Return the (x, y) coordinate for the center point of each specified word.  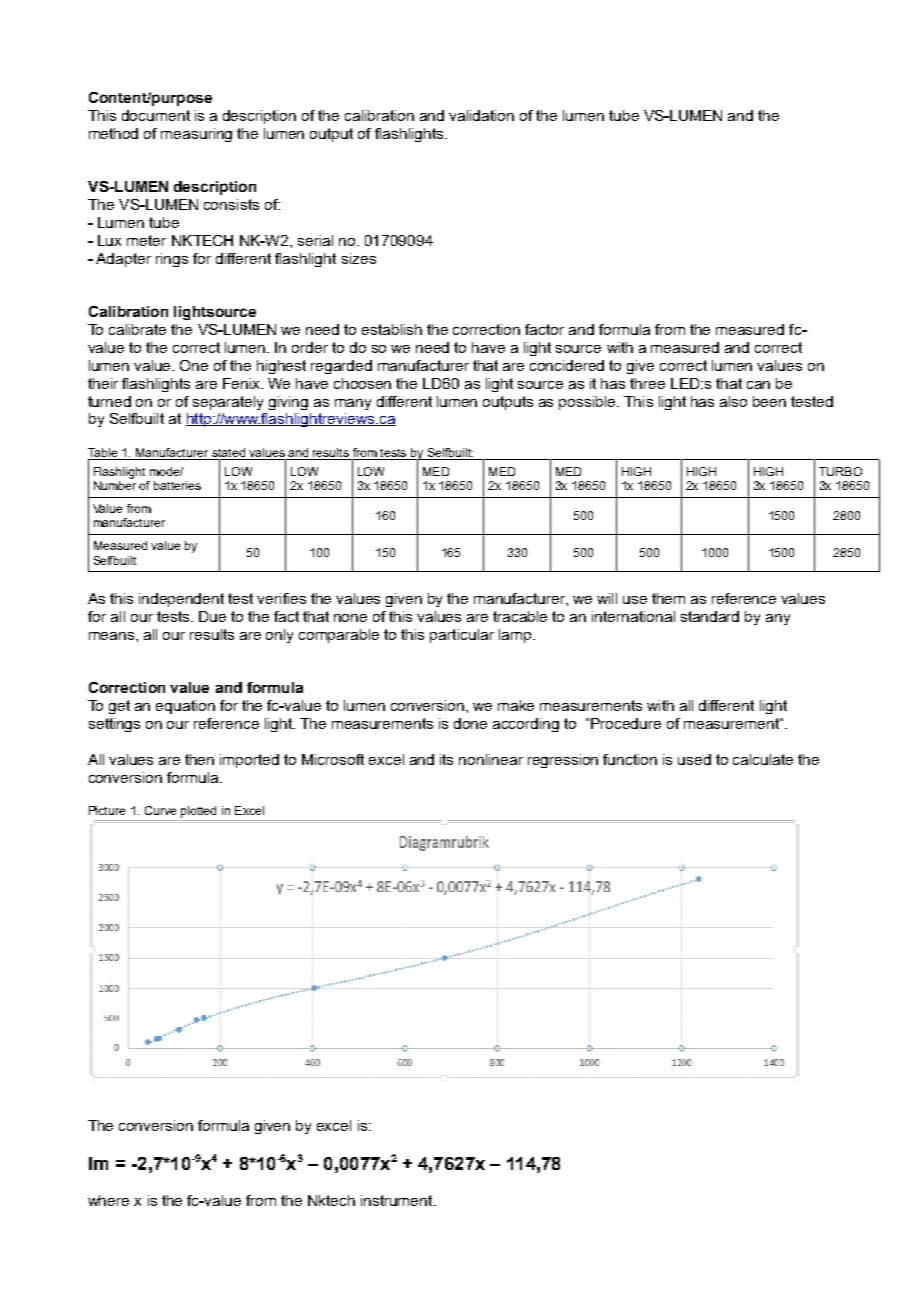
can (758, 385)
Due (212, 616)
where (108, 1200)
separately (228, 403)
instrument (398, 1200)
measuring (196, 135)
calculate (763, 759)
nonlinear (491, 759)
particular (462, 636)
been (769, 401)
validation (481, 115)
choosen (362, 383)
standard (710, 616)
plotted (198, 812)
